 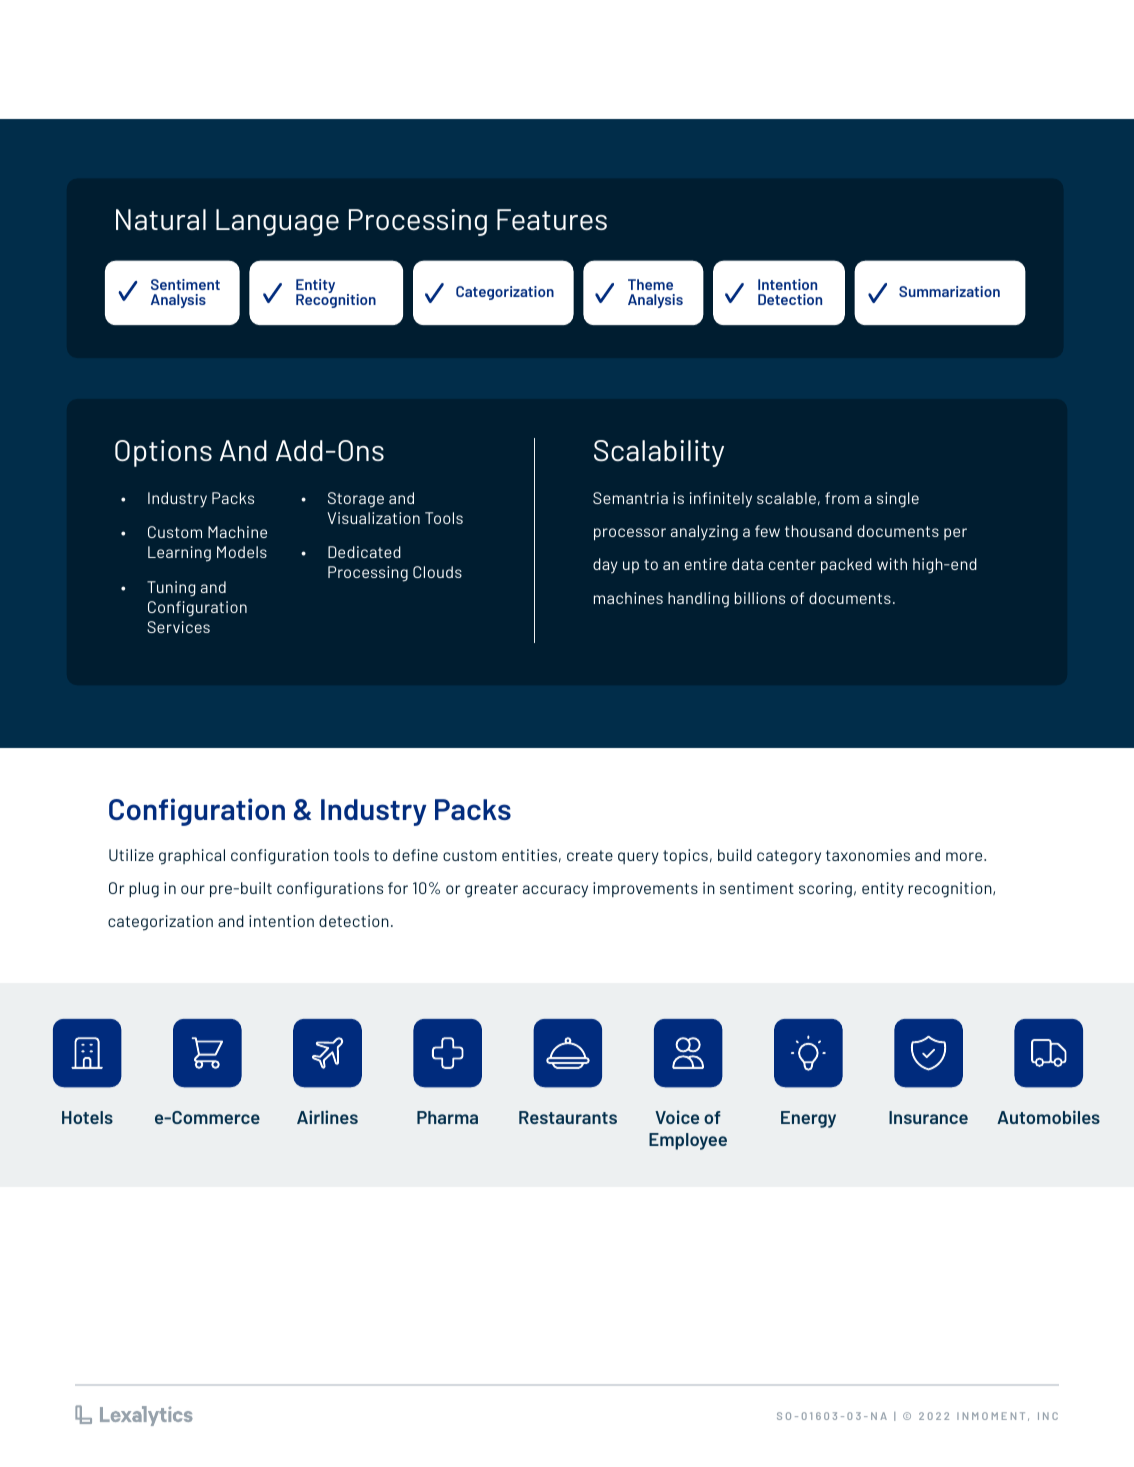 What do you see at coordinates (161, 219) in the document?
I see `Natural` at bounding box center [161, 219].
